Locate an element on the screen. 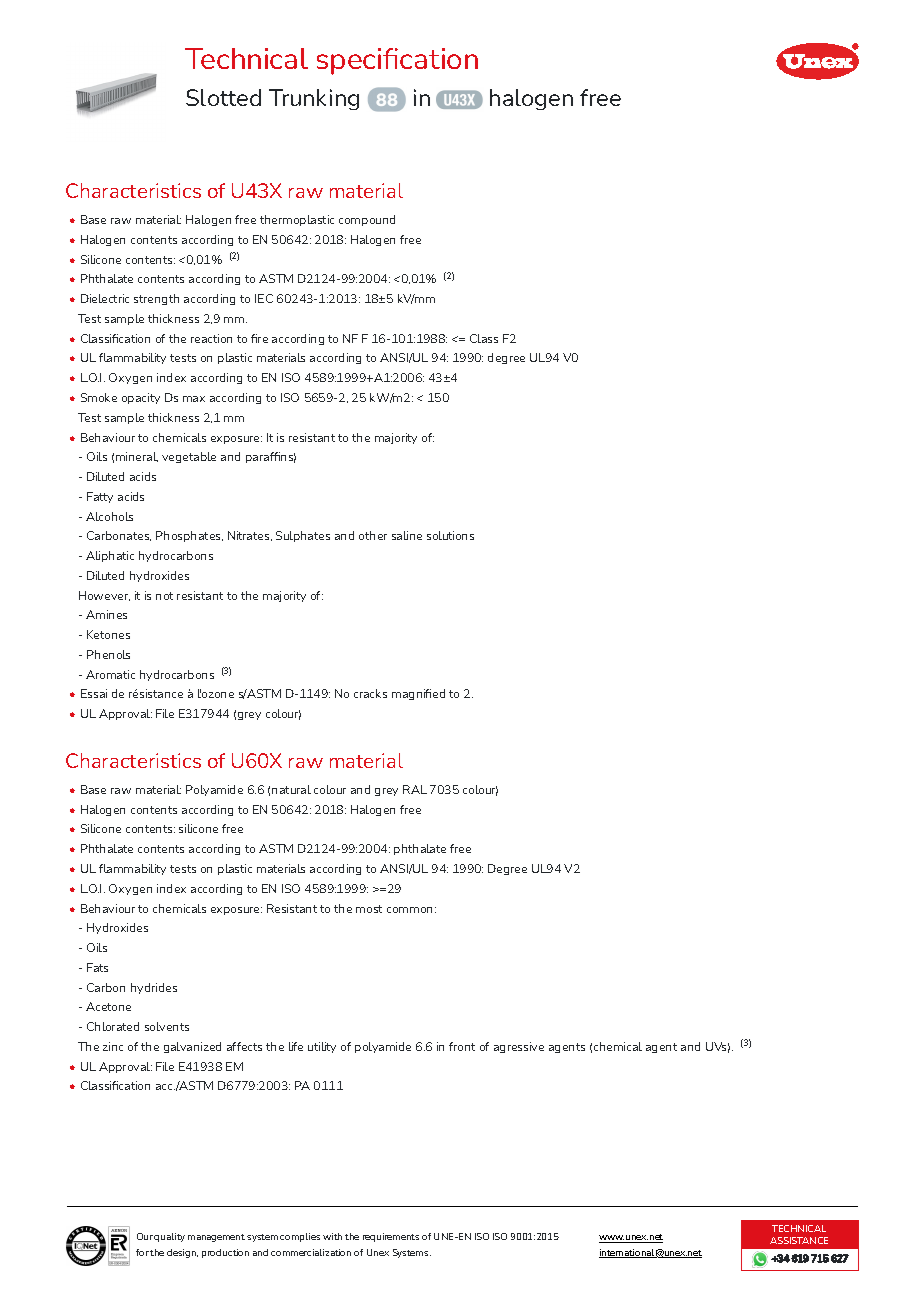  for is located at coordinates (142, 1252).
